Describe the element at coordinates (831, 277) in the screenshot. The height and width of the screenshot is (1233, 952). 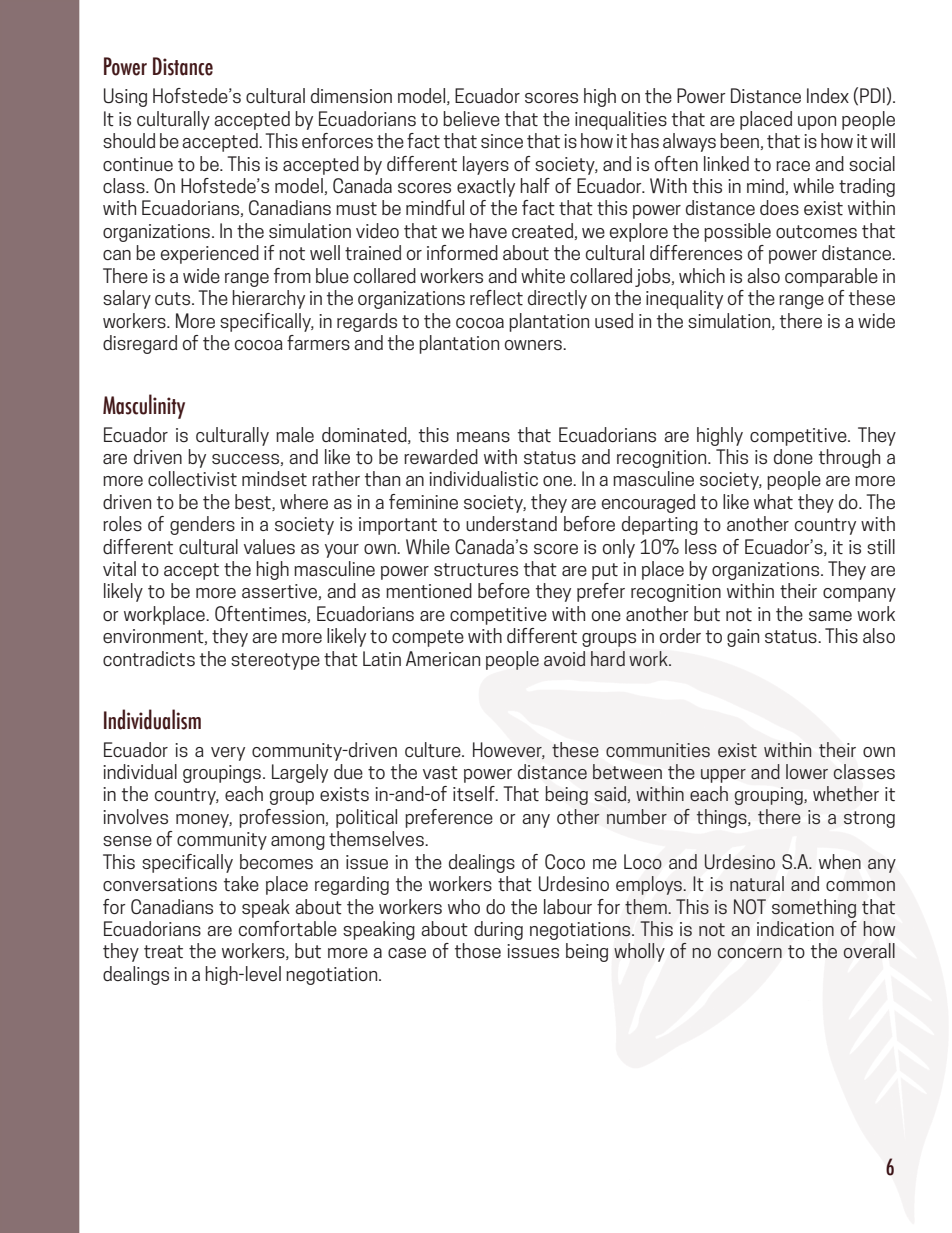
I see `comparable` at that location.
